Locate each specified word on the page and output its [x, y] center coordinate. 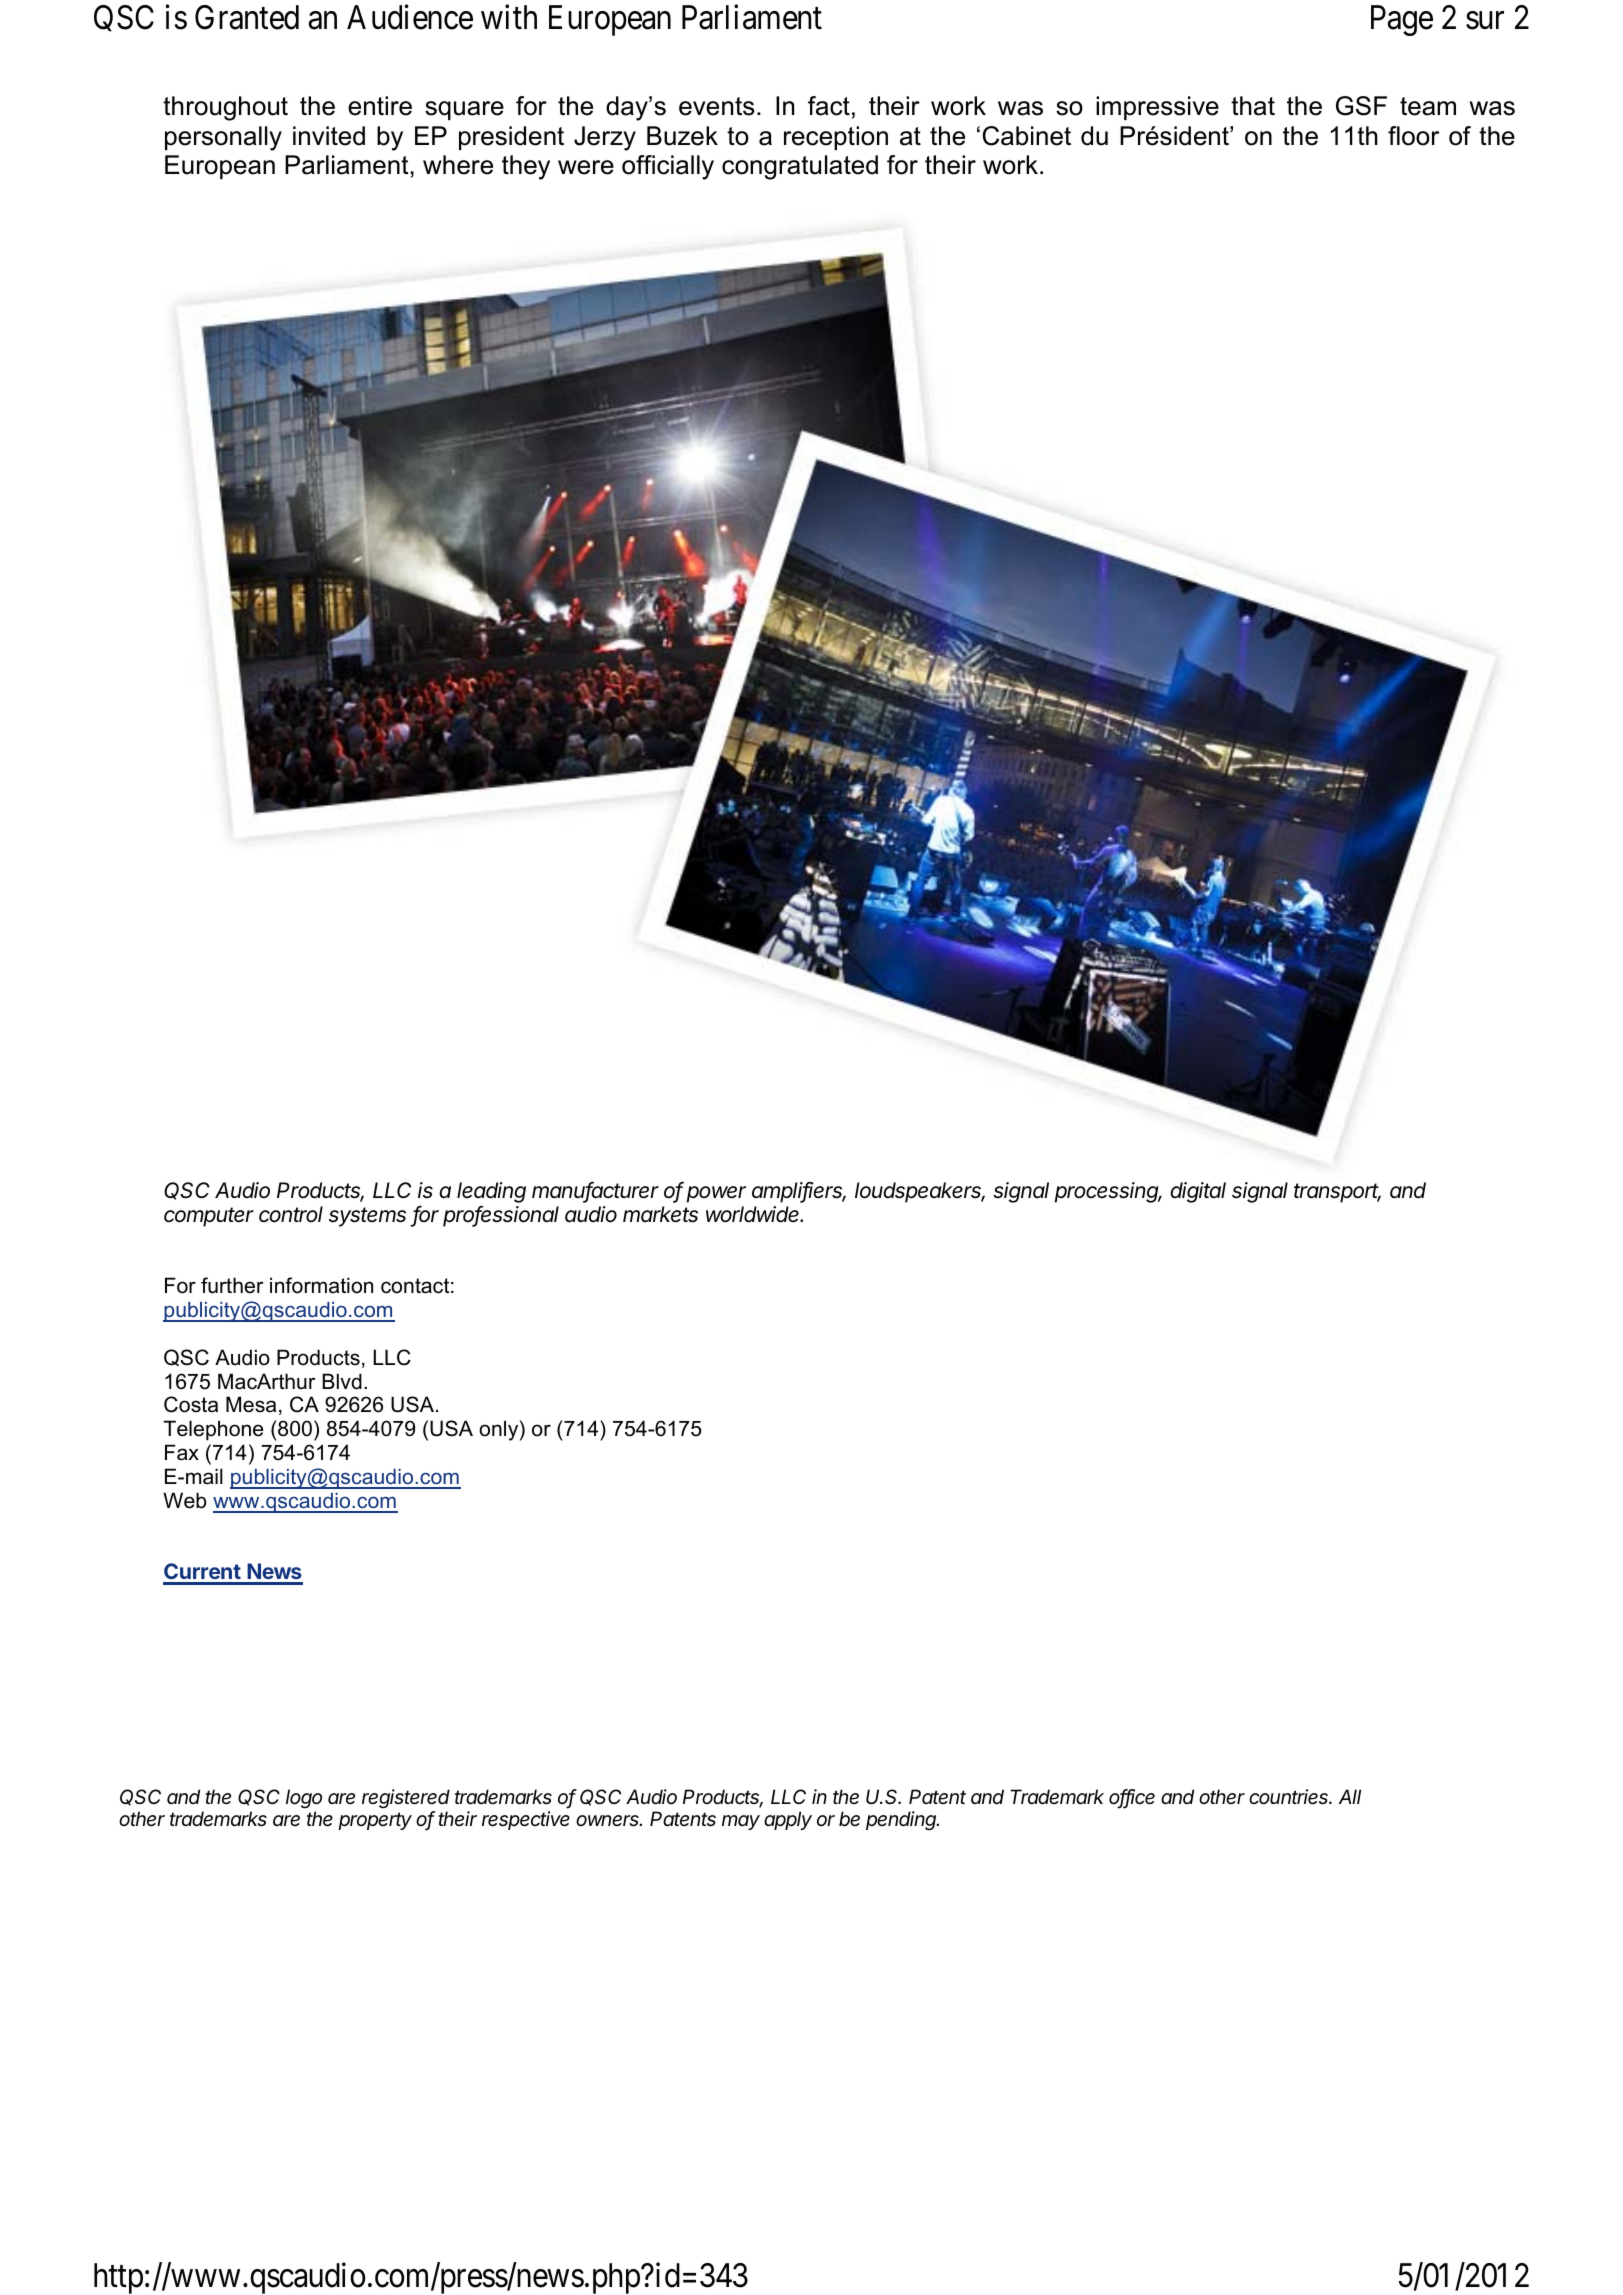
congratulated [800, 167]
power [716, 1194]
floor [1413, 136]
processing [1108, 1192]
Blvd [342, 1381]
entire [380, 106]
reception [836, 138]
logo [304, 1800]
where [458, 165]
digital [1198, 1192]
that [1253, 106]
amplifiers [799, 1192]
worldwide [754, 1214]
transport [1337, 1193]
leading [491, 1192]
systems [367, 1217]
